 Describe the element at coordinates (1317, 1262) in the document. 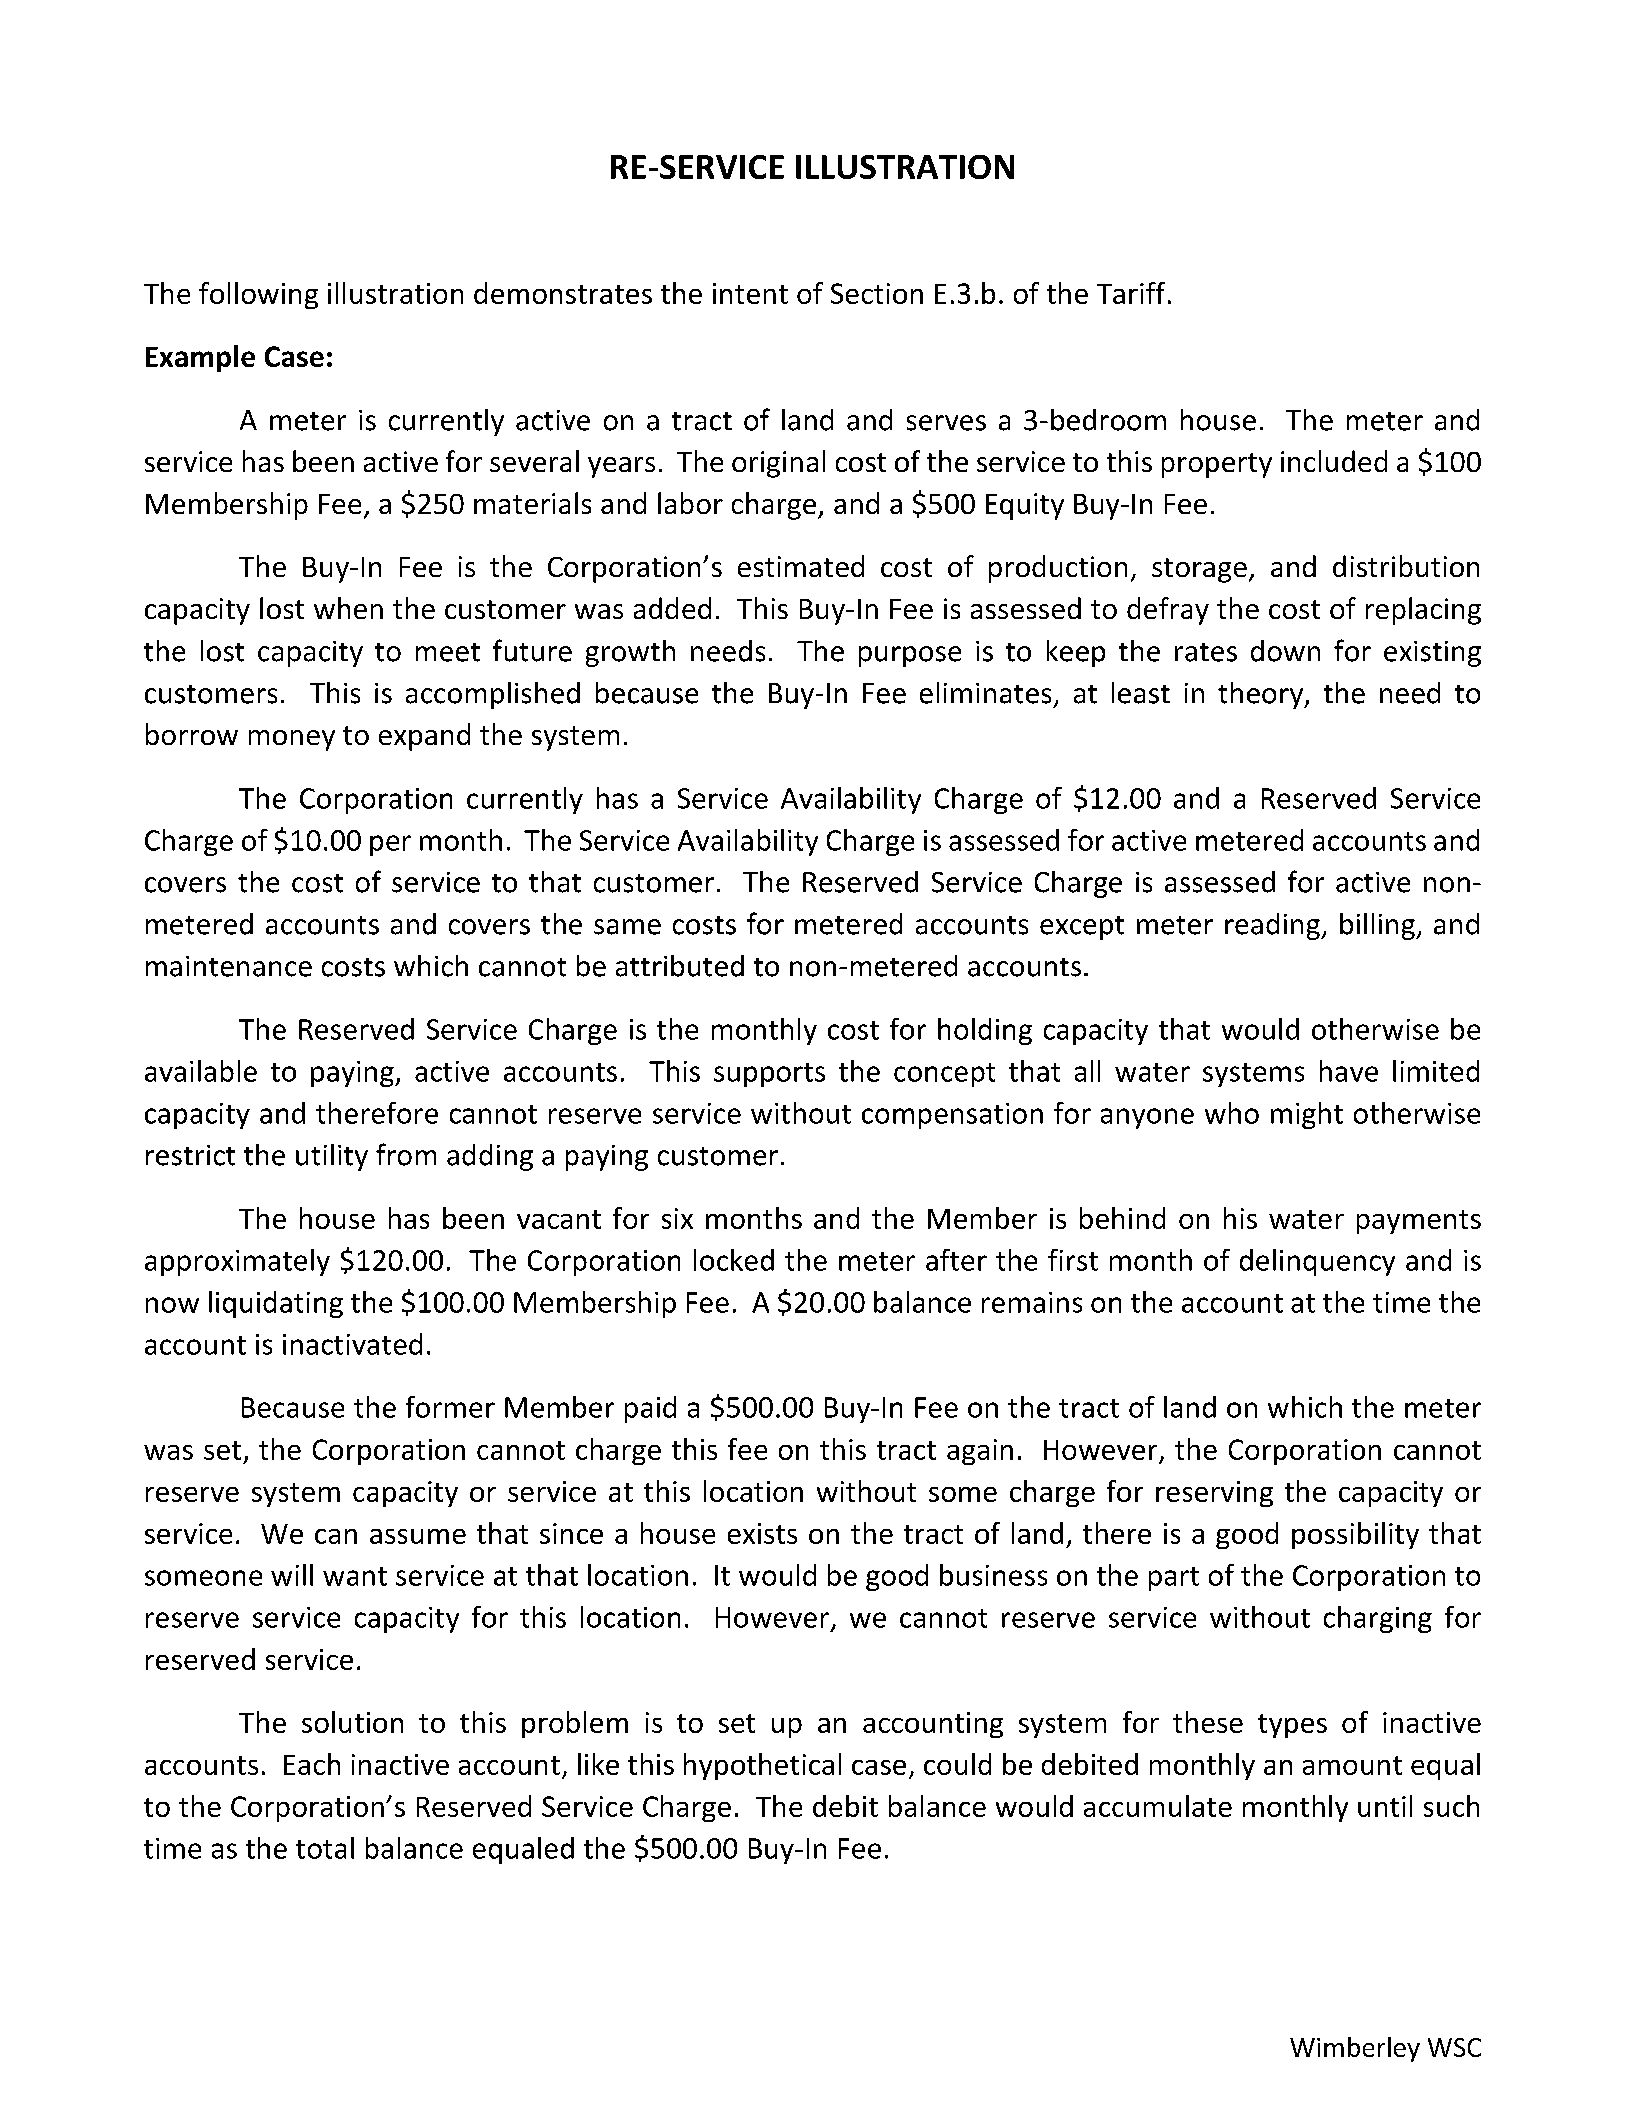

I see `delinquency` at that location.
